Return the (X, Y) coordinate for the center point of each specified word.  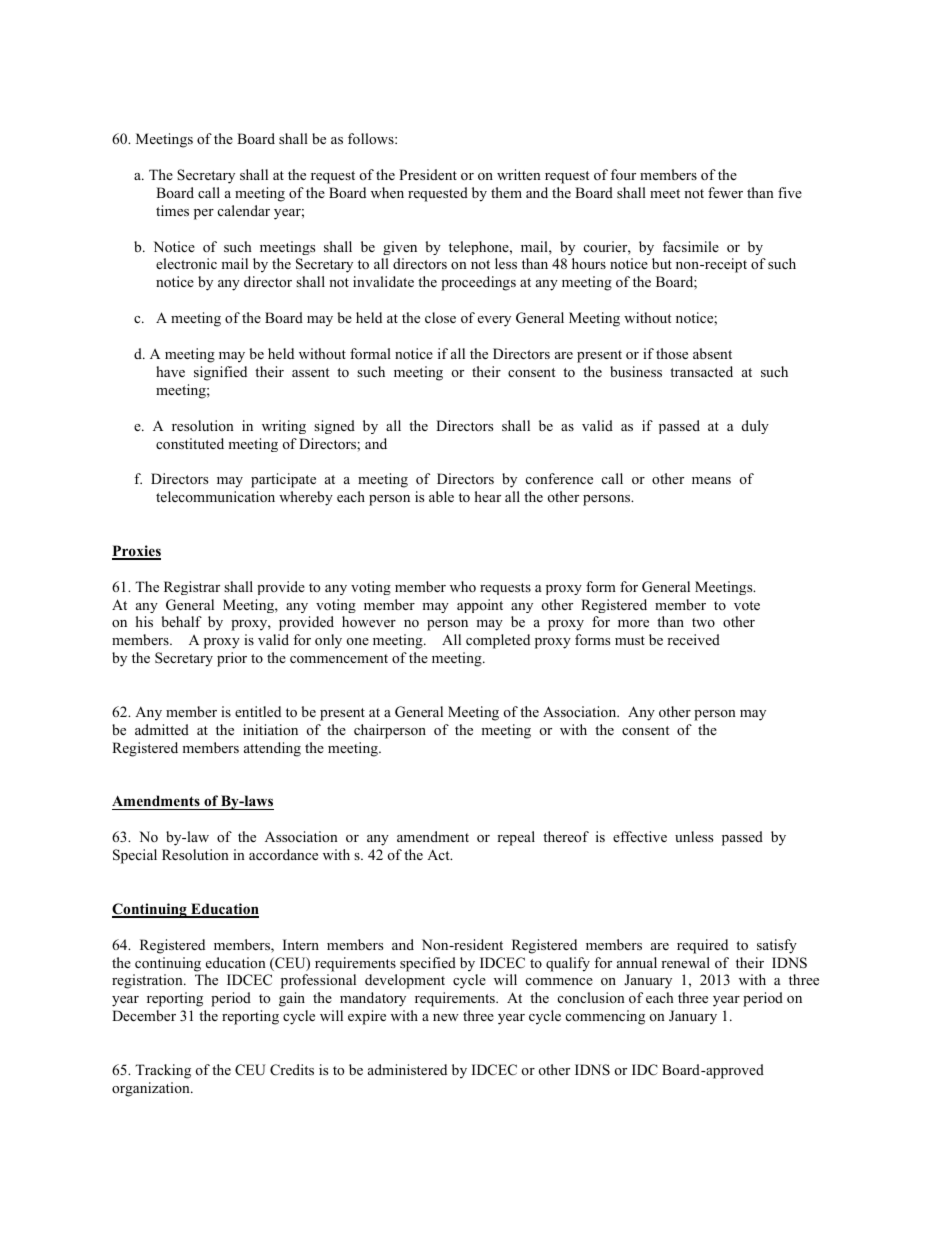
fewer (725, 192)
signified (220, 373)
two (703, 622)
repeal (516, 838)
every (494, 321)
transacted (701, 371)
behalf (181, 621)
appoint (480, 606)
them (506, 192)
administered (407, 1069)
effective (640, 836)
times (172, 210)
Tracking (163, 1071)
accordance (283, 854)
